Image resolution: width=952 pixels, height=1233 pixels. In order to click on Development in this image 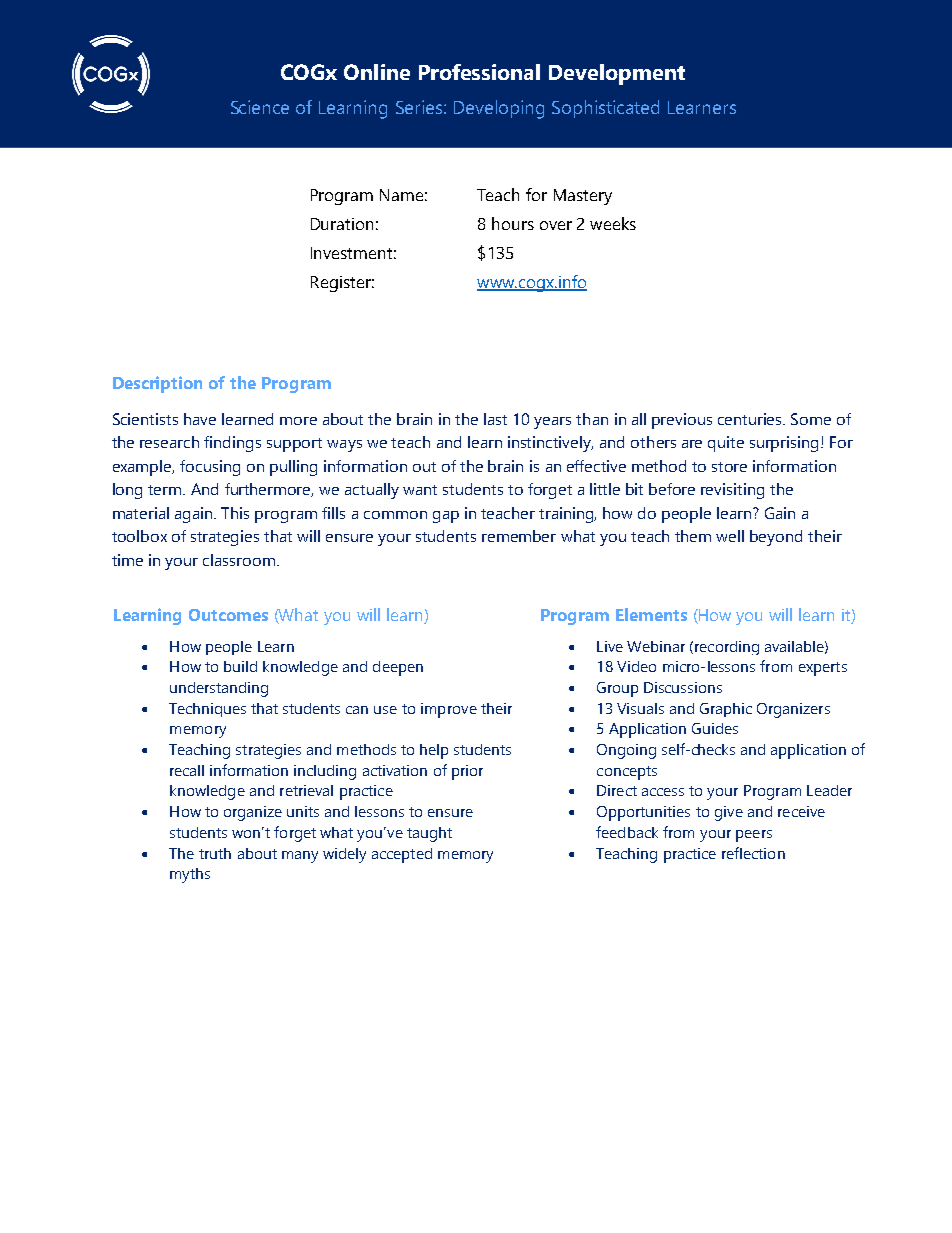, I will do `click(617, 74)`.
